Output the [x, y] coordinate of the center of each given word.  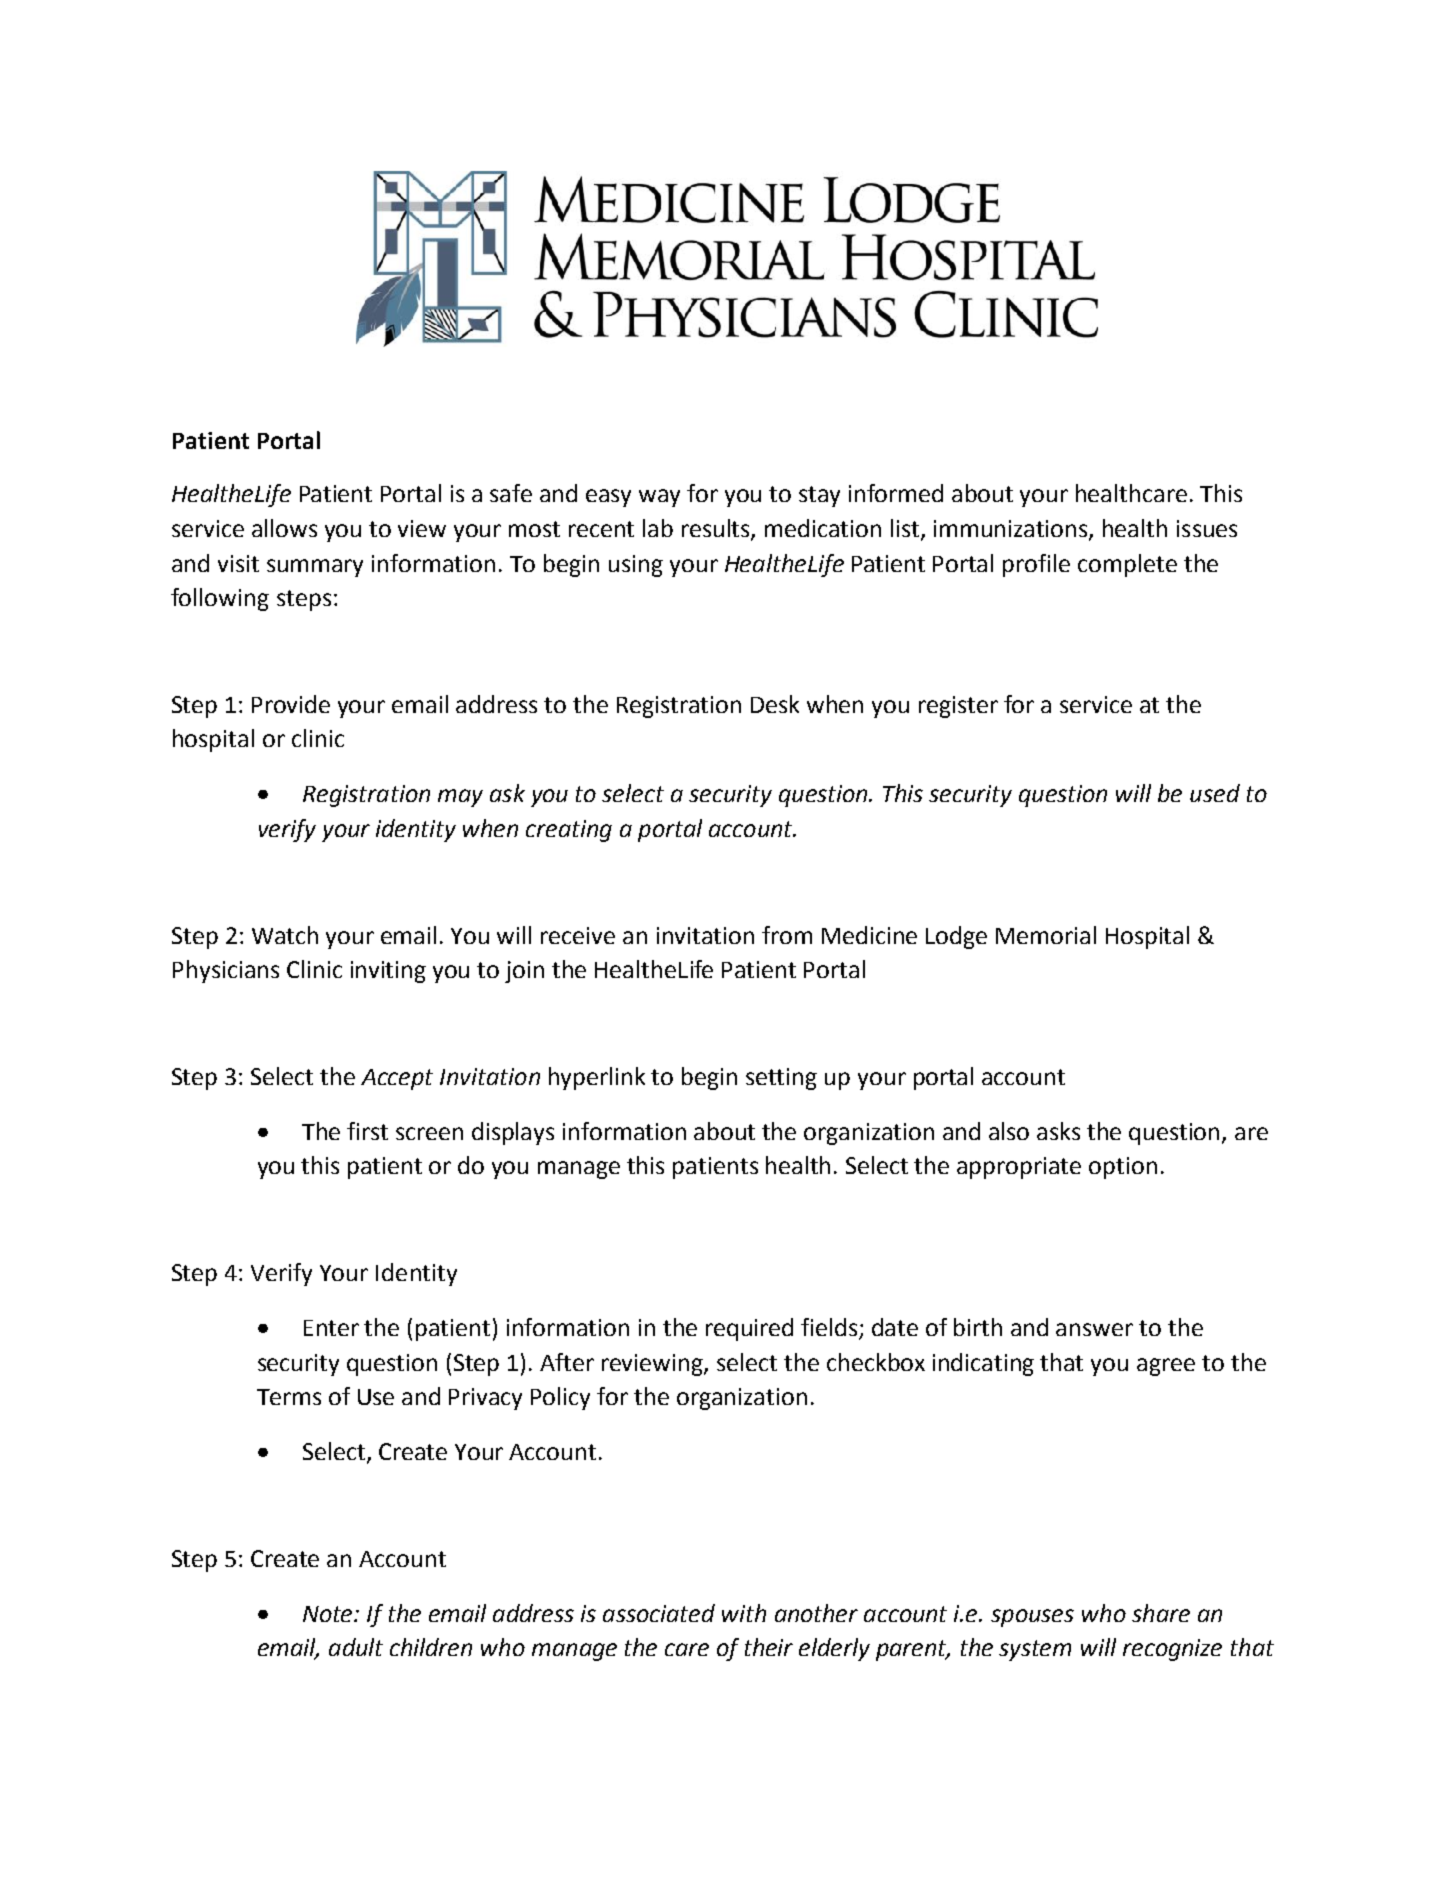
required [749, 1329]
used [1215, 793]
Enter [331, 1328]
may [460, 798]
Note [329, 1614]
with [744, 1613]
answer [1094, 1329]
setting [781, 1079]
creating [569, 831]
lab [658, 528]
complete [1127, 565]
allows [284, 528]
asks [1058, 1131]
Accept [397, 1079]
